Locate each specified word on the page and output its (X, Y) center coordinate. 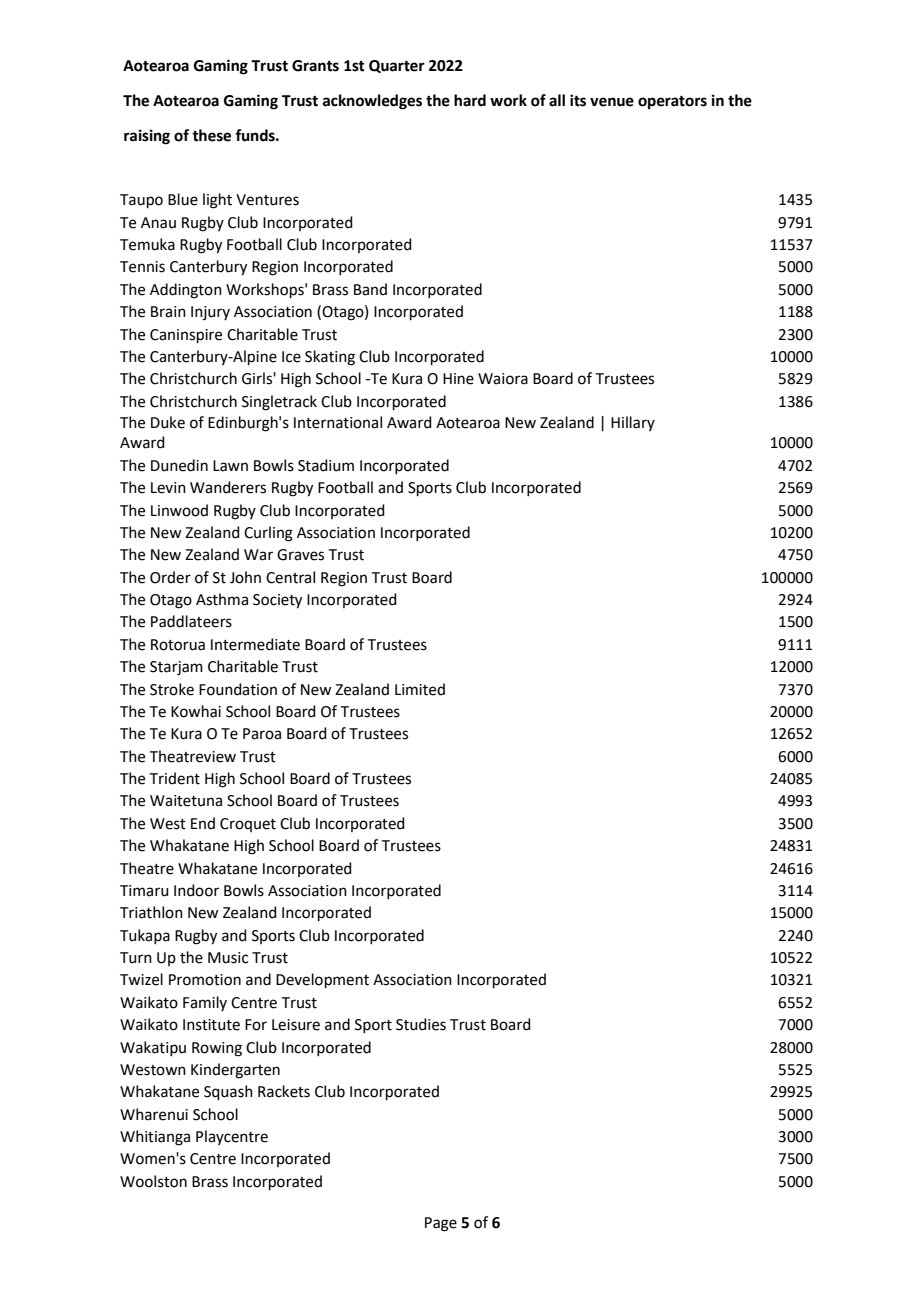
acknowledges (372, 102)
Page (441, 1224)
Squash (228, 1092)
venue (612, 102)
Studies (421, 1024)
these (211, 135)
